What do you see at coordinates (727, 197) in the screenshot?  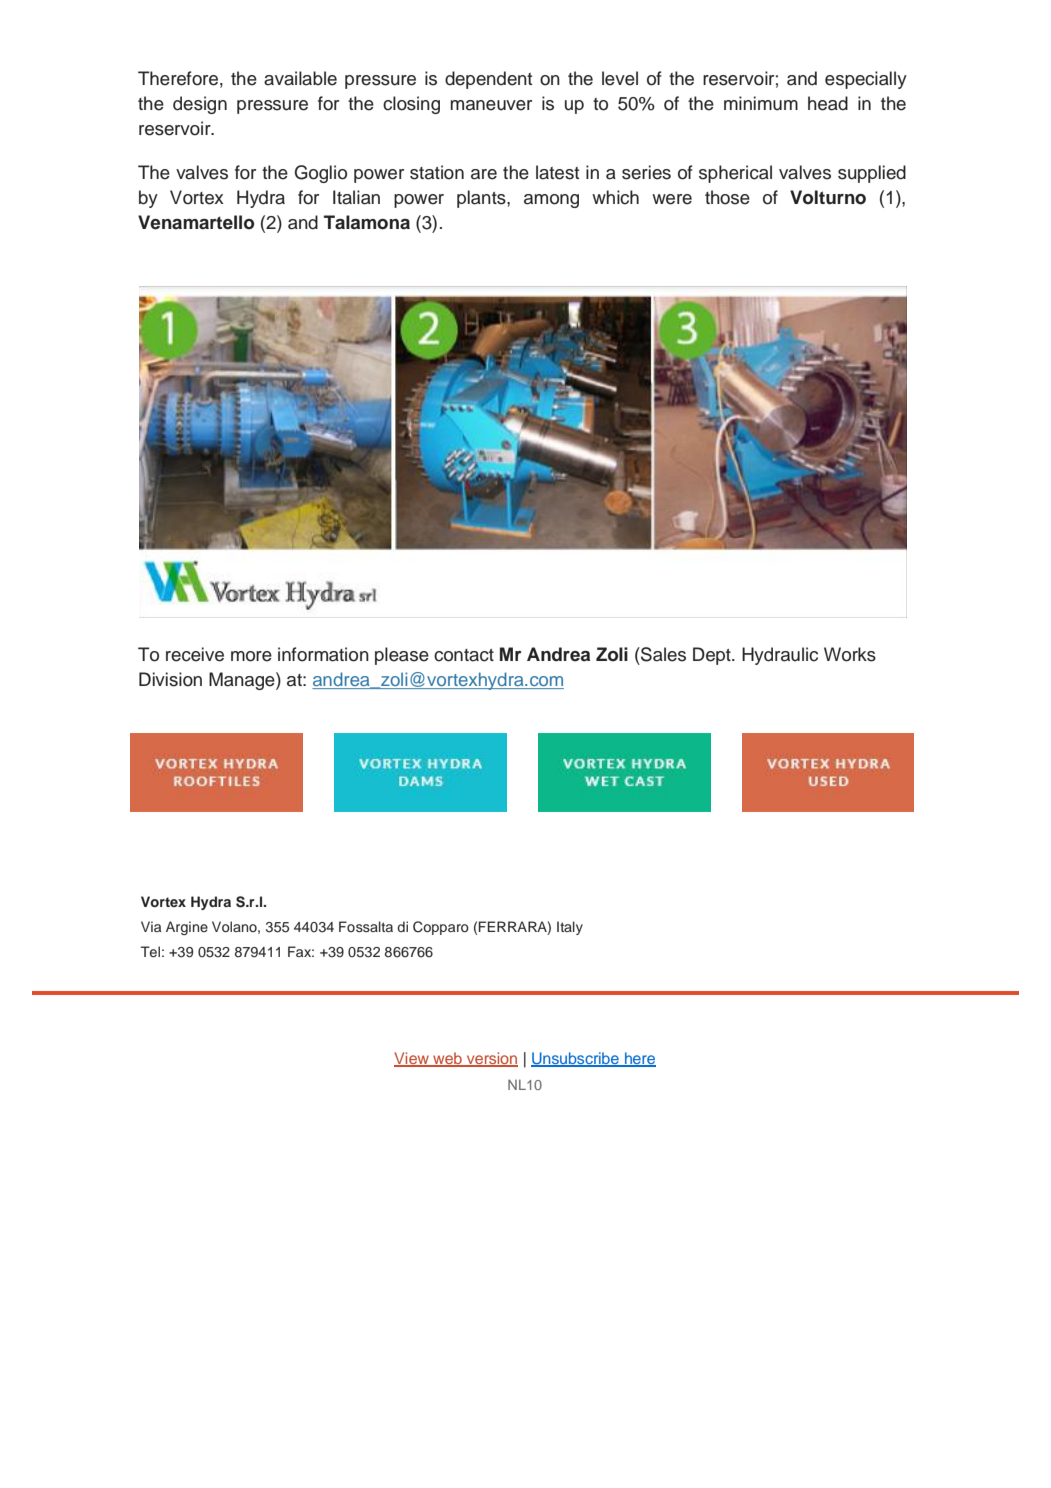 I see `those` at bounding box center [727, 197].
